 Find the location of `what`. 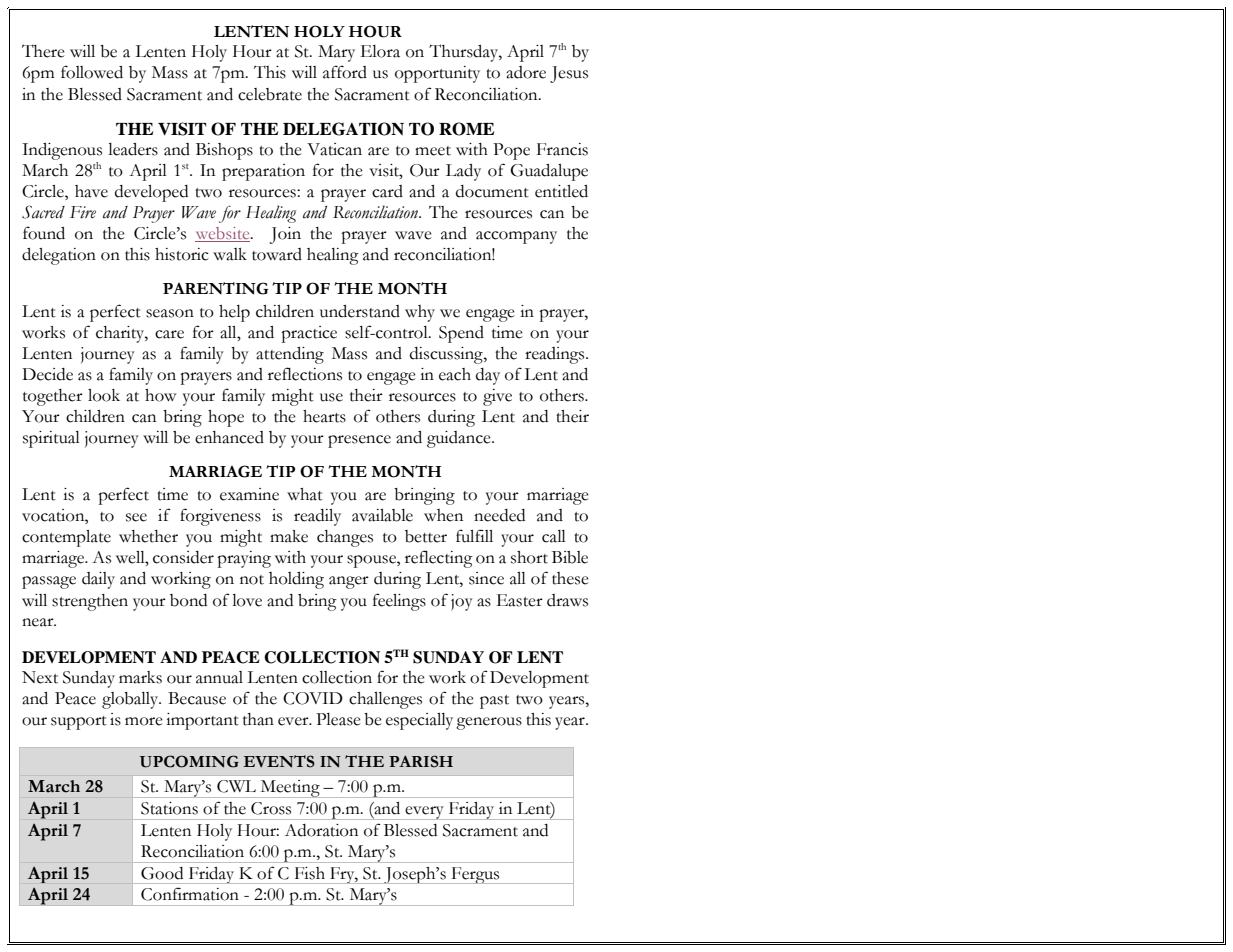

what is located at coordinates (305, 494).
